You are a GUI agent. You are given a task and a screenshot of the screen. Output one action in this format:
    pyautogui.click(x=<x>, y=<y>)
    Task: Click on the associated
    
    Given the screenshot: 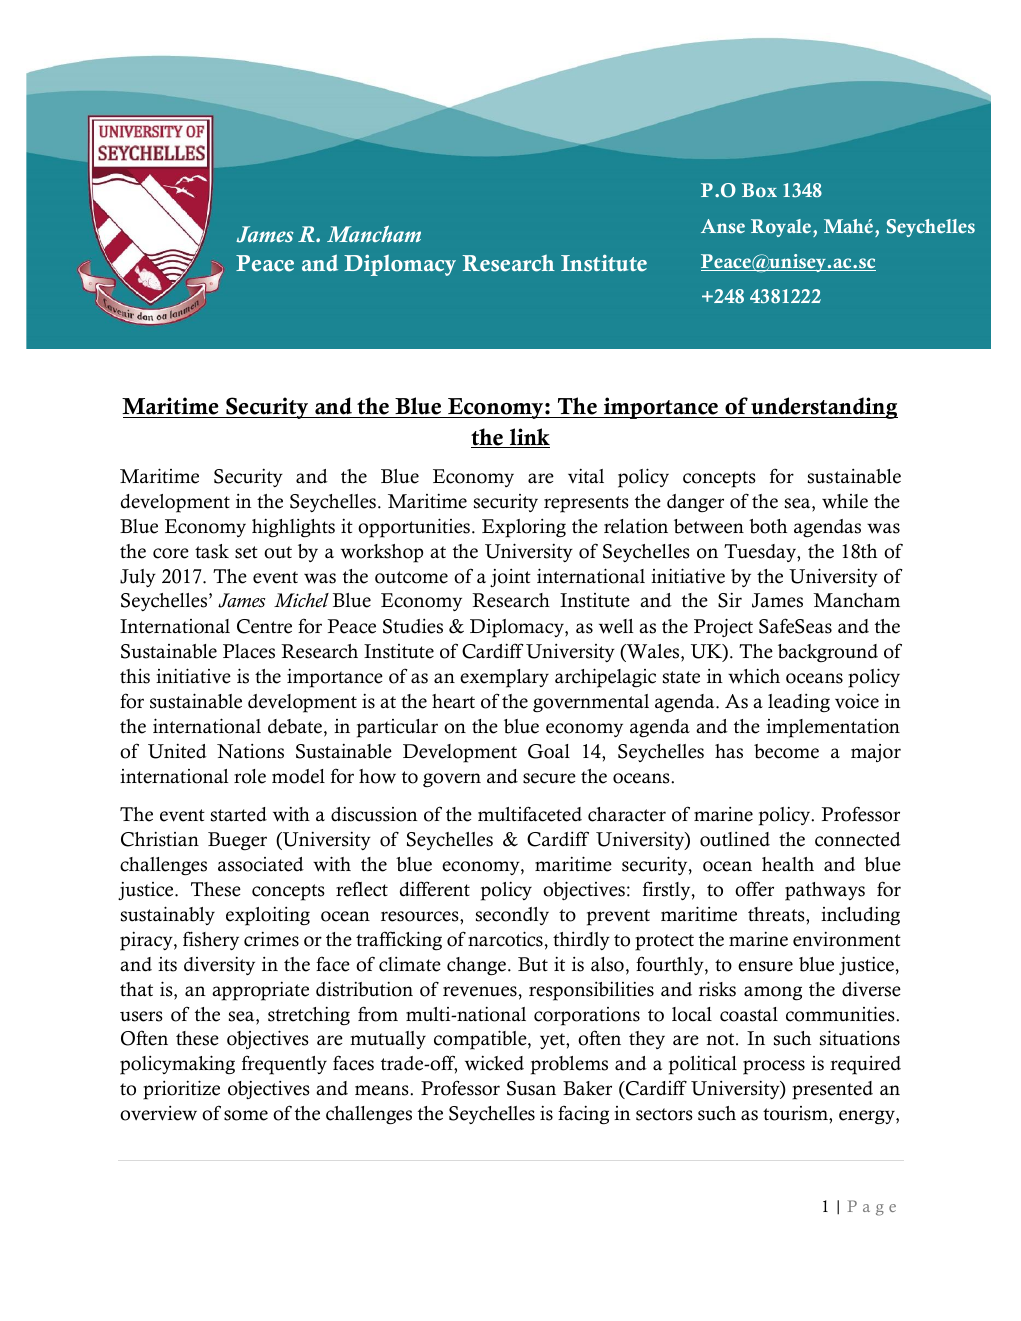 What is the action you would take?
    pyautogui.click(x=261, y=864)
